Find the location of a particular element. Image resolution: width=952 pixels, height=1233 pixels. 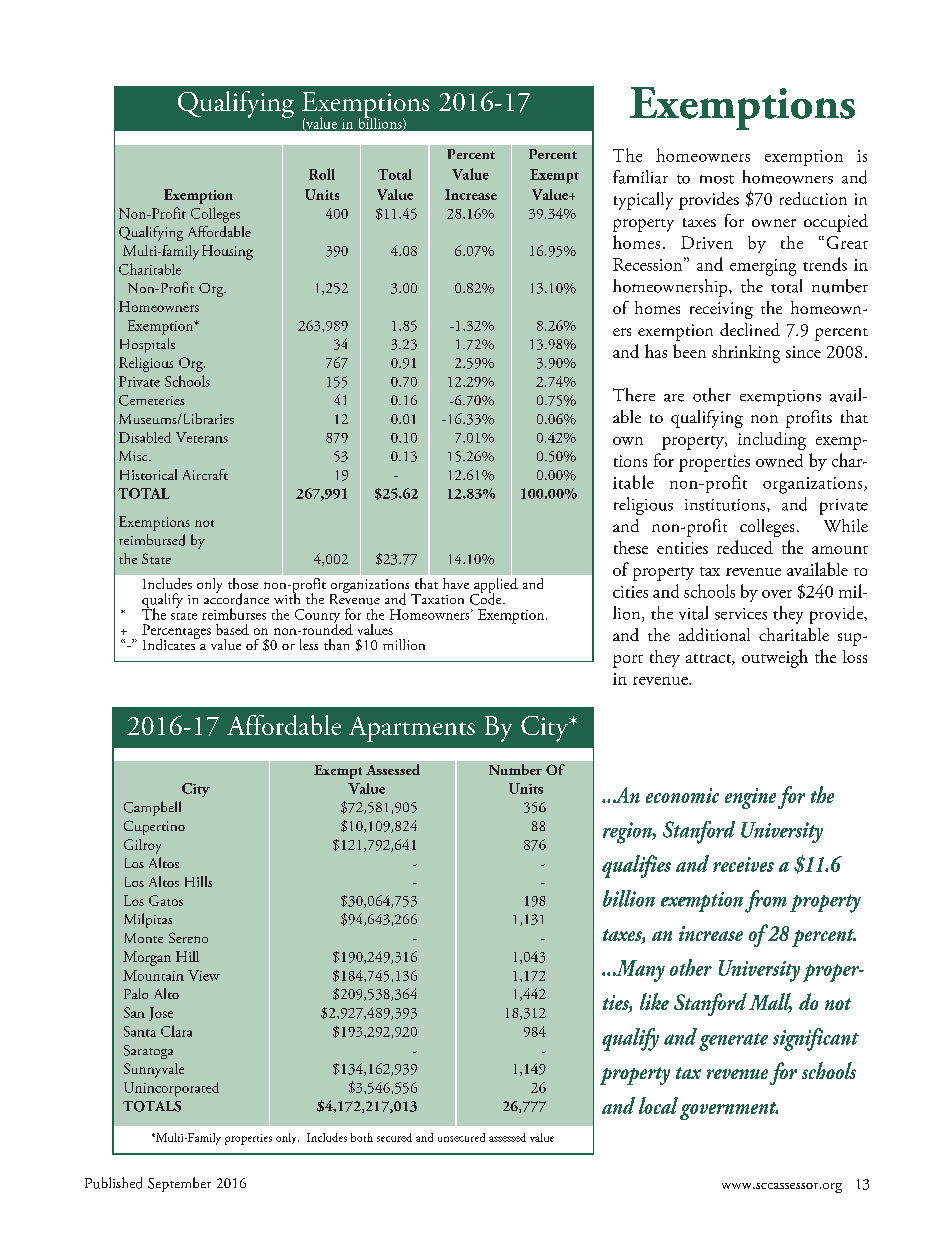

reduction is located at coordinates (813, 198).
